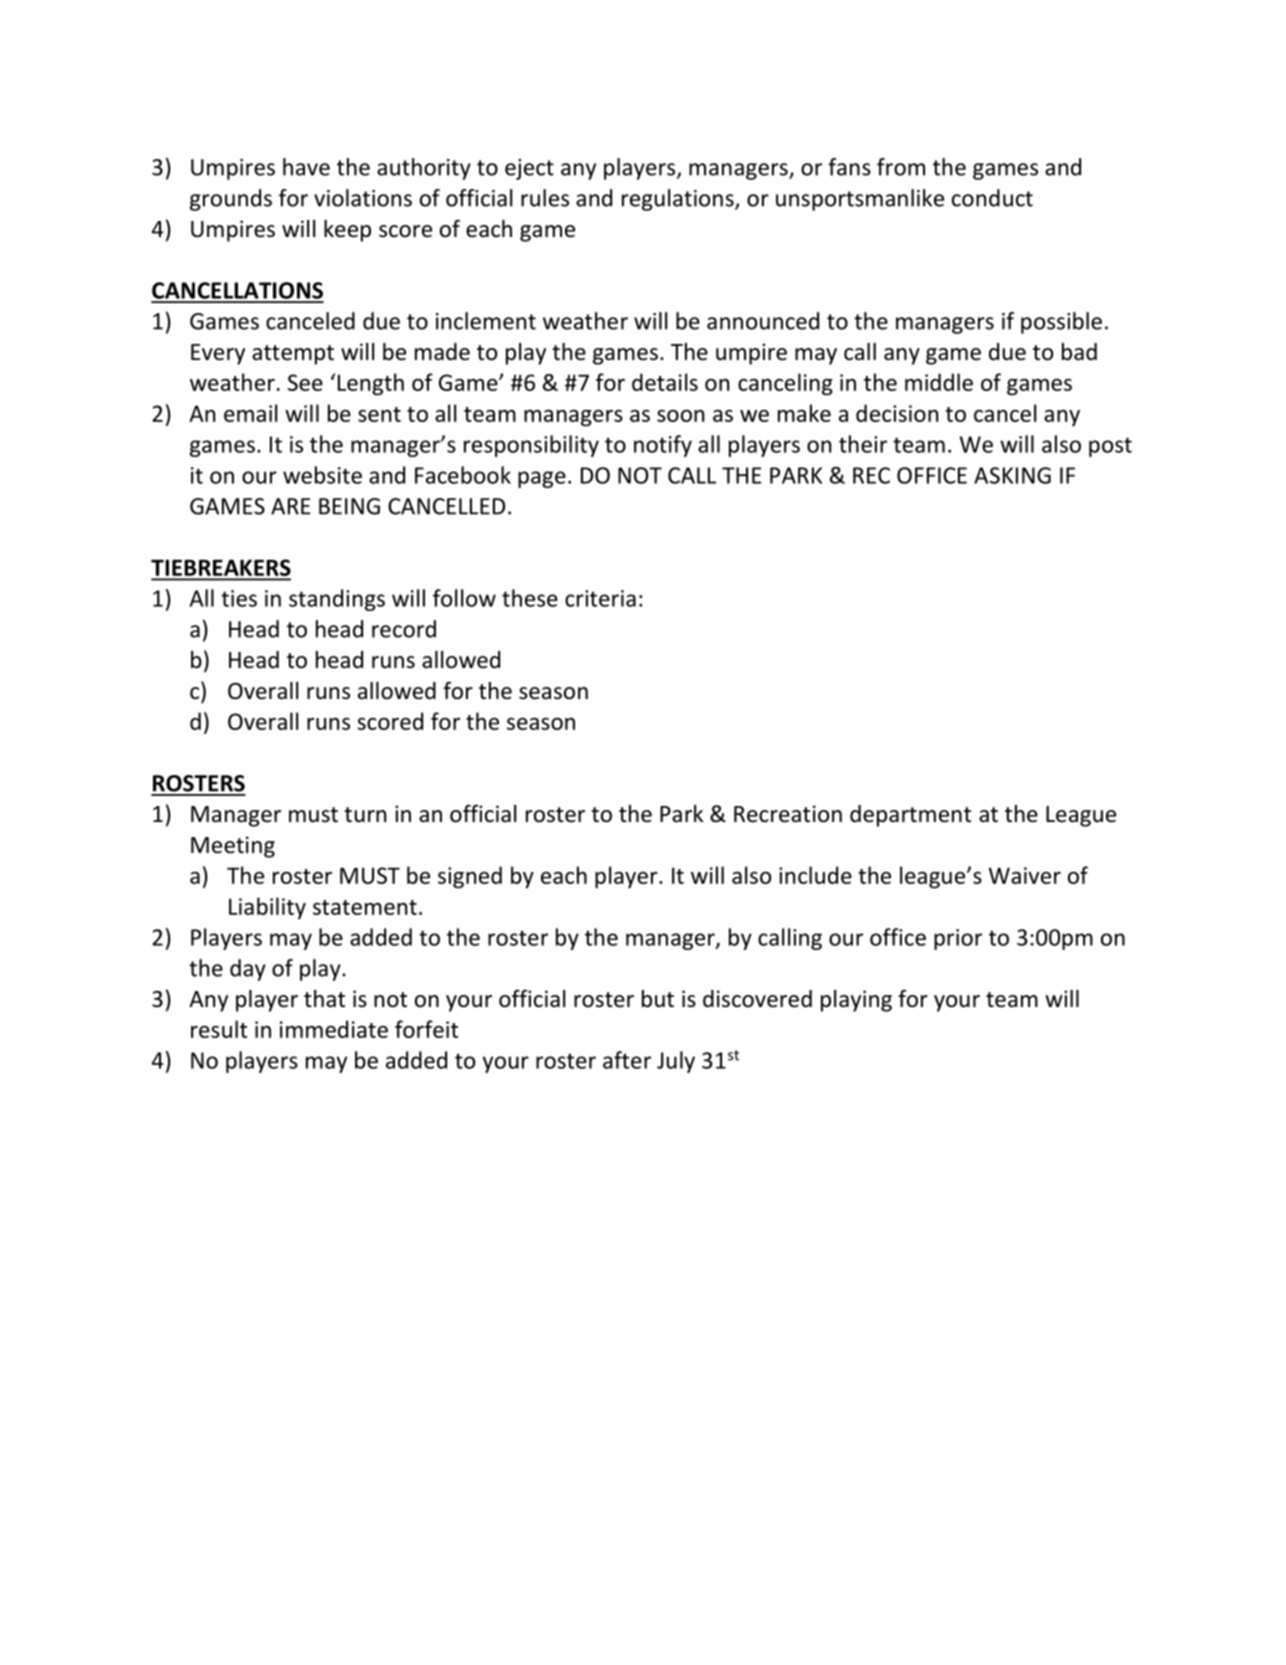 The width and height of the image is (1286, 1665). Describe the element at coordinates (679, 200) in the image. I see `regulations` at that location.
